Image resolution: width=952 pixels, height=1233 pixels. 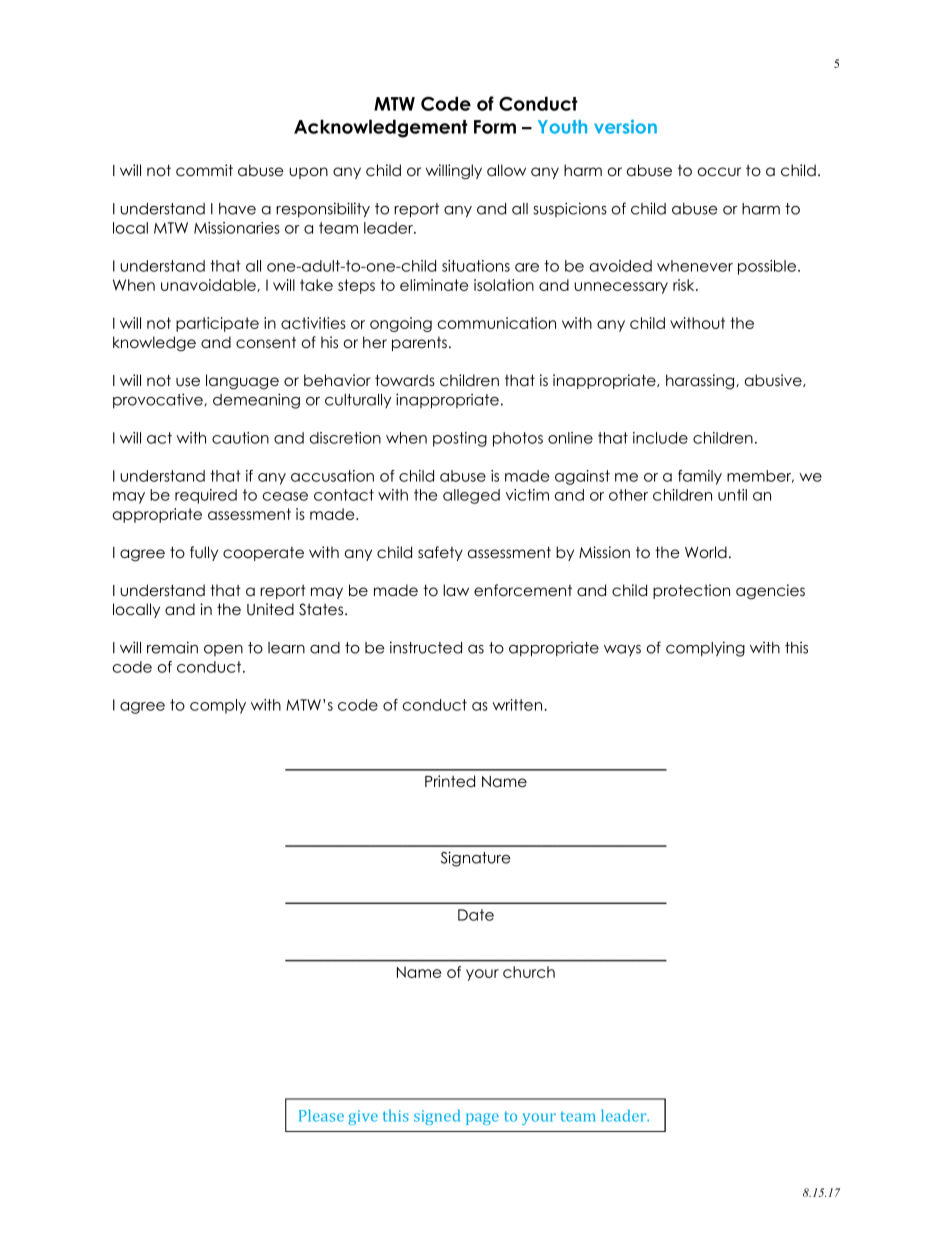 What do you see at coordinates (223, 650) in the image?
I see `open` at bounding box center [223, 650].
